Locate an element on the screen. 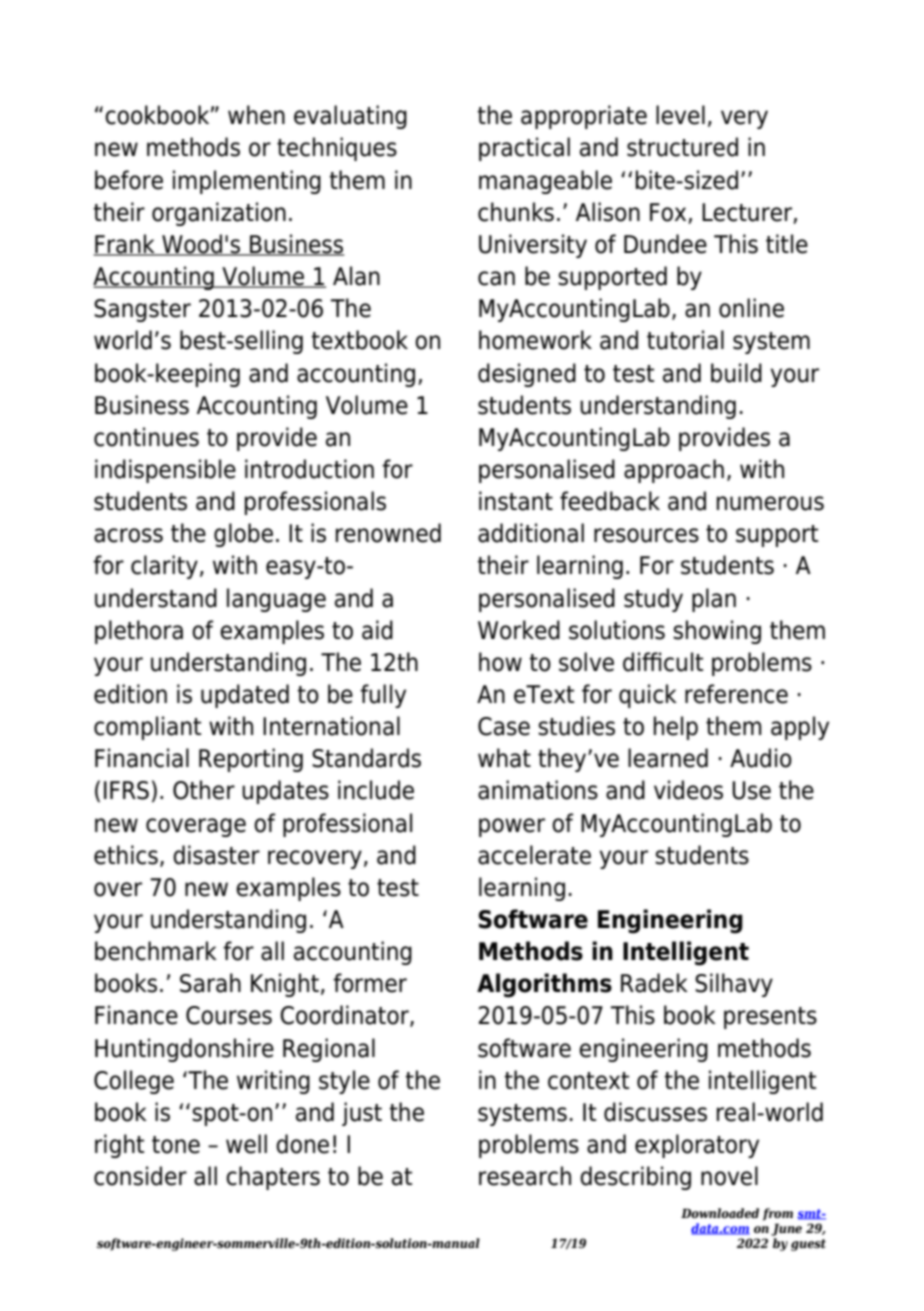 This screenshot has width=924, height=1311. structured is located at coordinates (682, 147).
